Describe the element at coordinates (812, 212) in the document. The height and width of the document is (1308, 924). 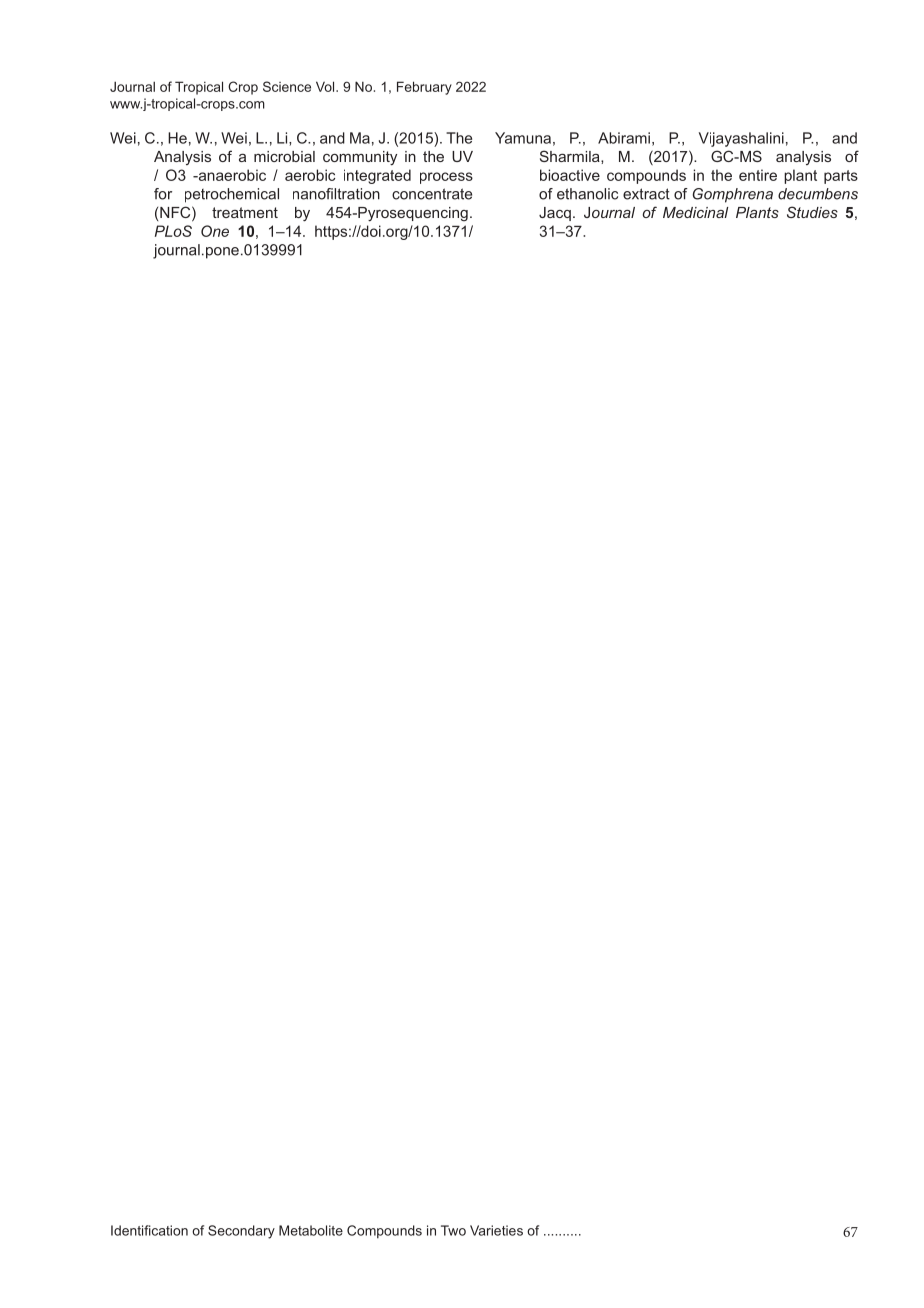
I see `Studies` at that location.
